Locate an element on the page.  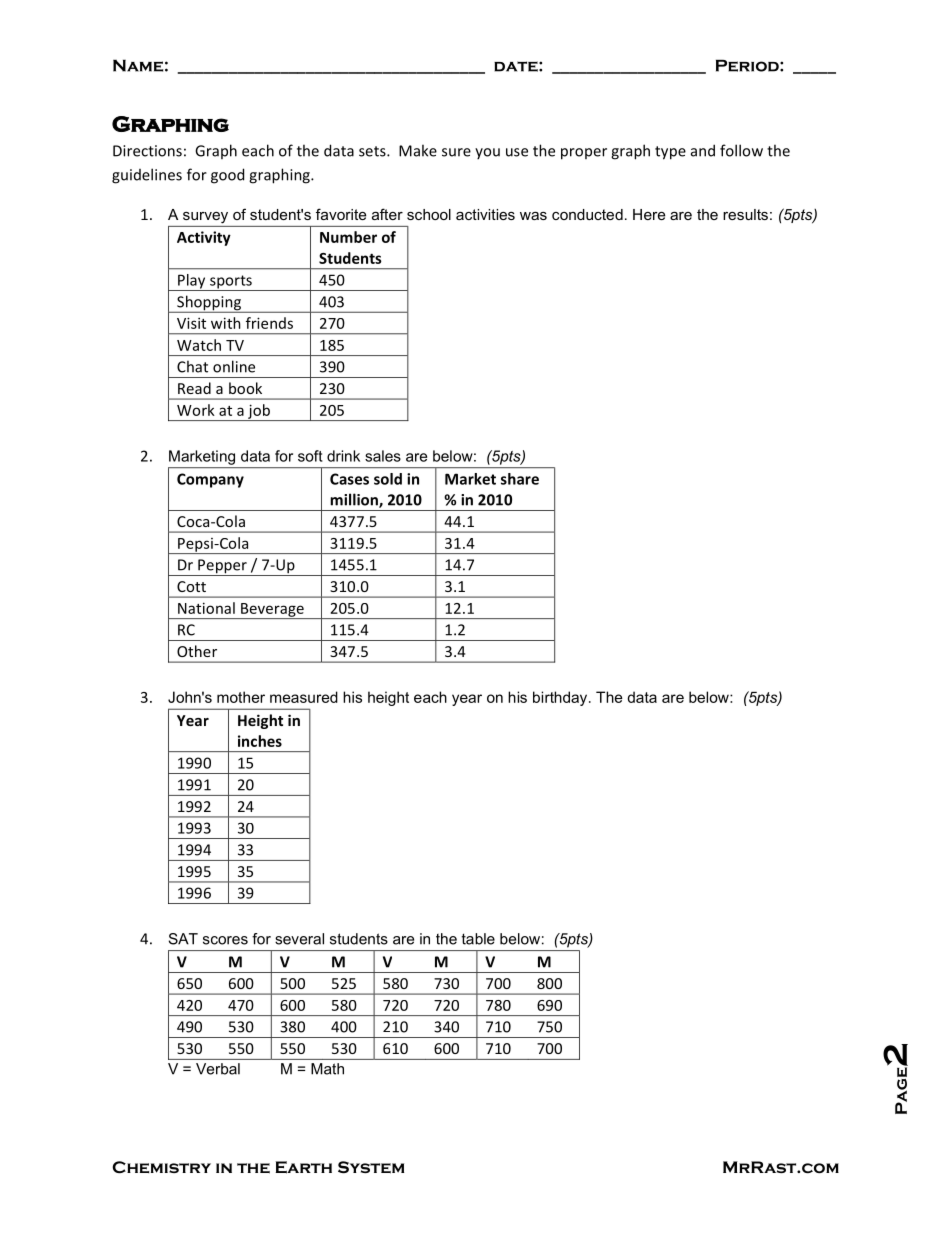
sold is located at coordinates (388, 479).
